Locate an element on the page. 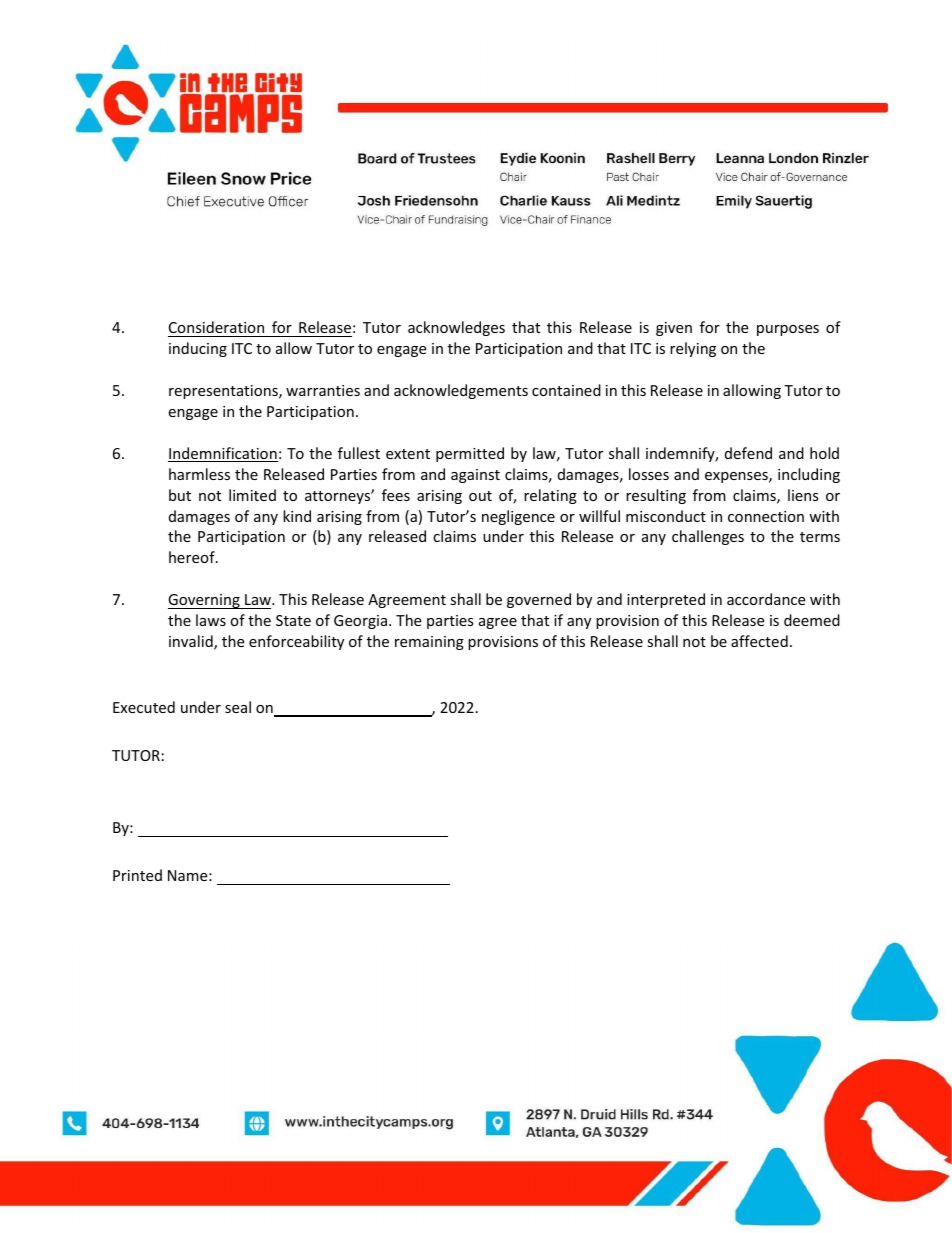  negligence is located at coordinates (518, 517).
